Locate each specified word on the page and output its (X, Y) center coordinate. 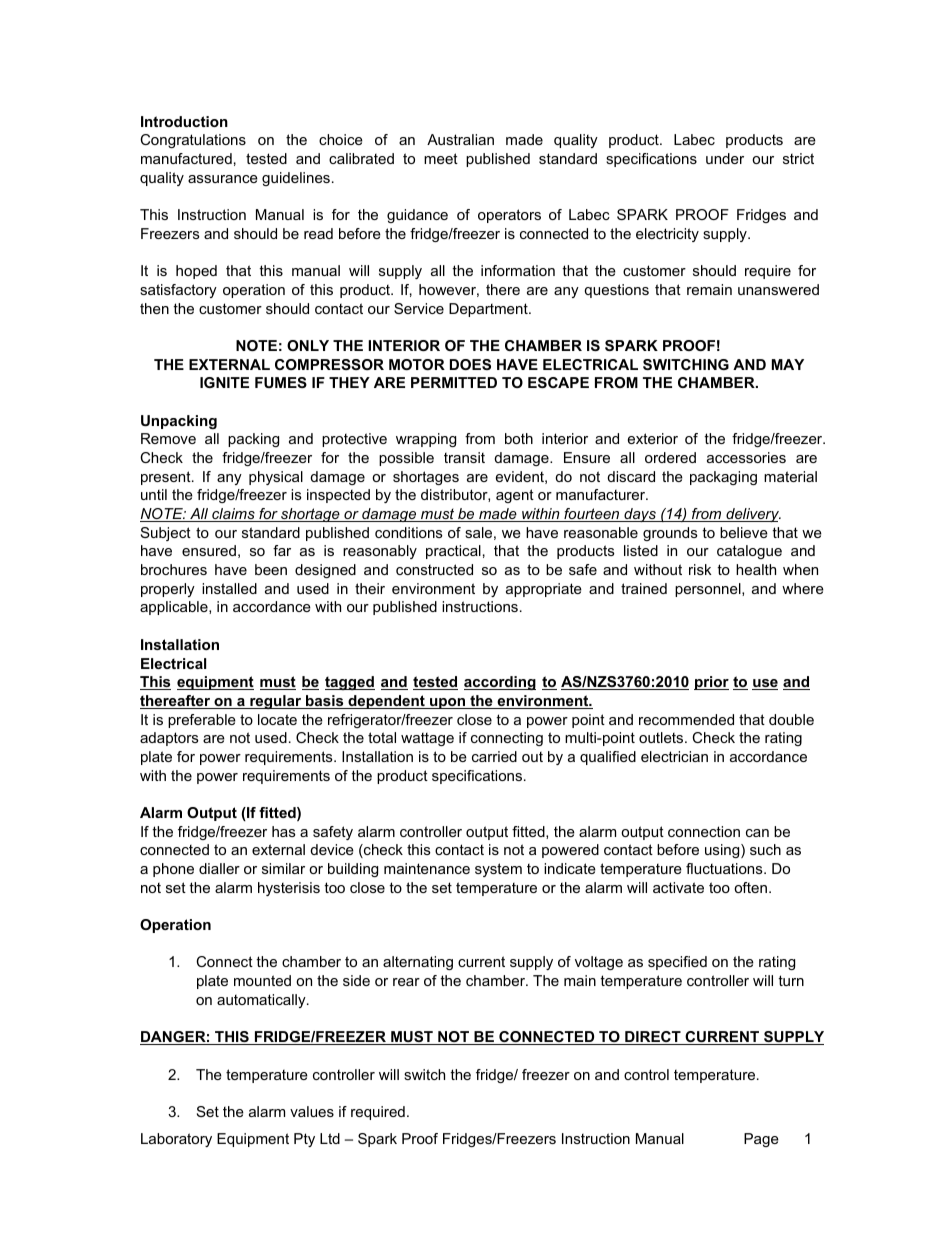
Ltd (330, 1138)
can (757, 833)
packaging (723, 478)
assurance (223, 179)
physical (276, 478)
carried (494, 756)
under (725, 158)
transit (464, 457)
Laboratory (176, 1140)
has (284, 831)
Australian (460, 139)
